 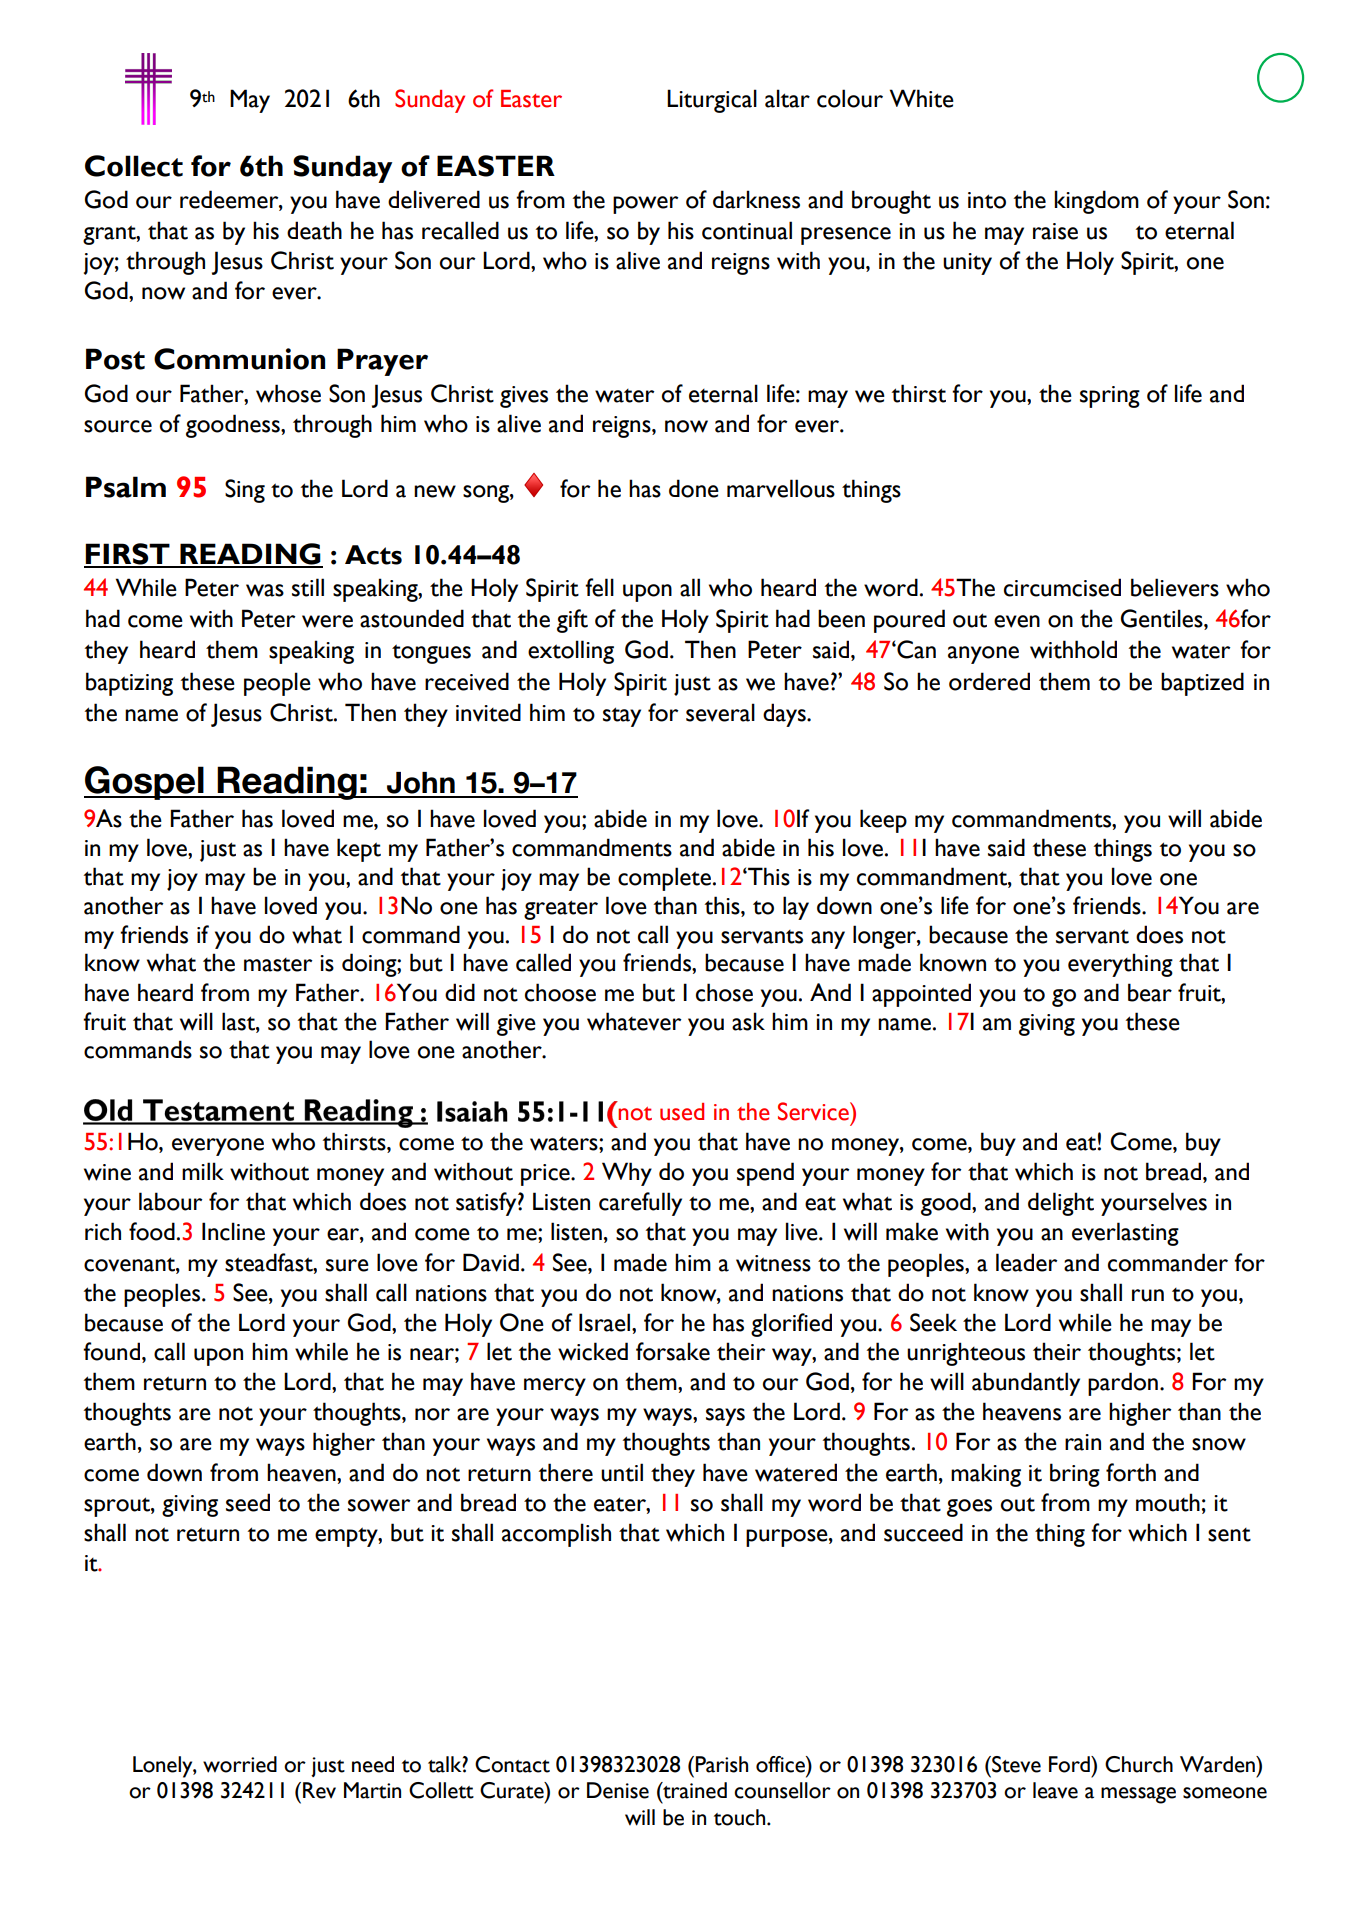 I want to click on carefully, so click(x=640, y=1204).
